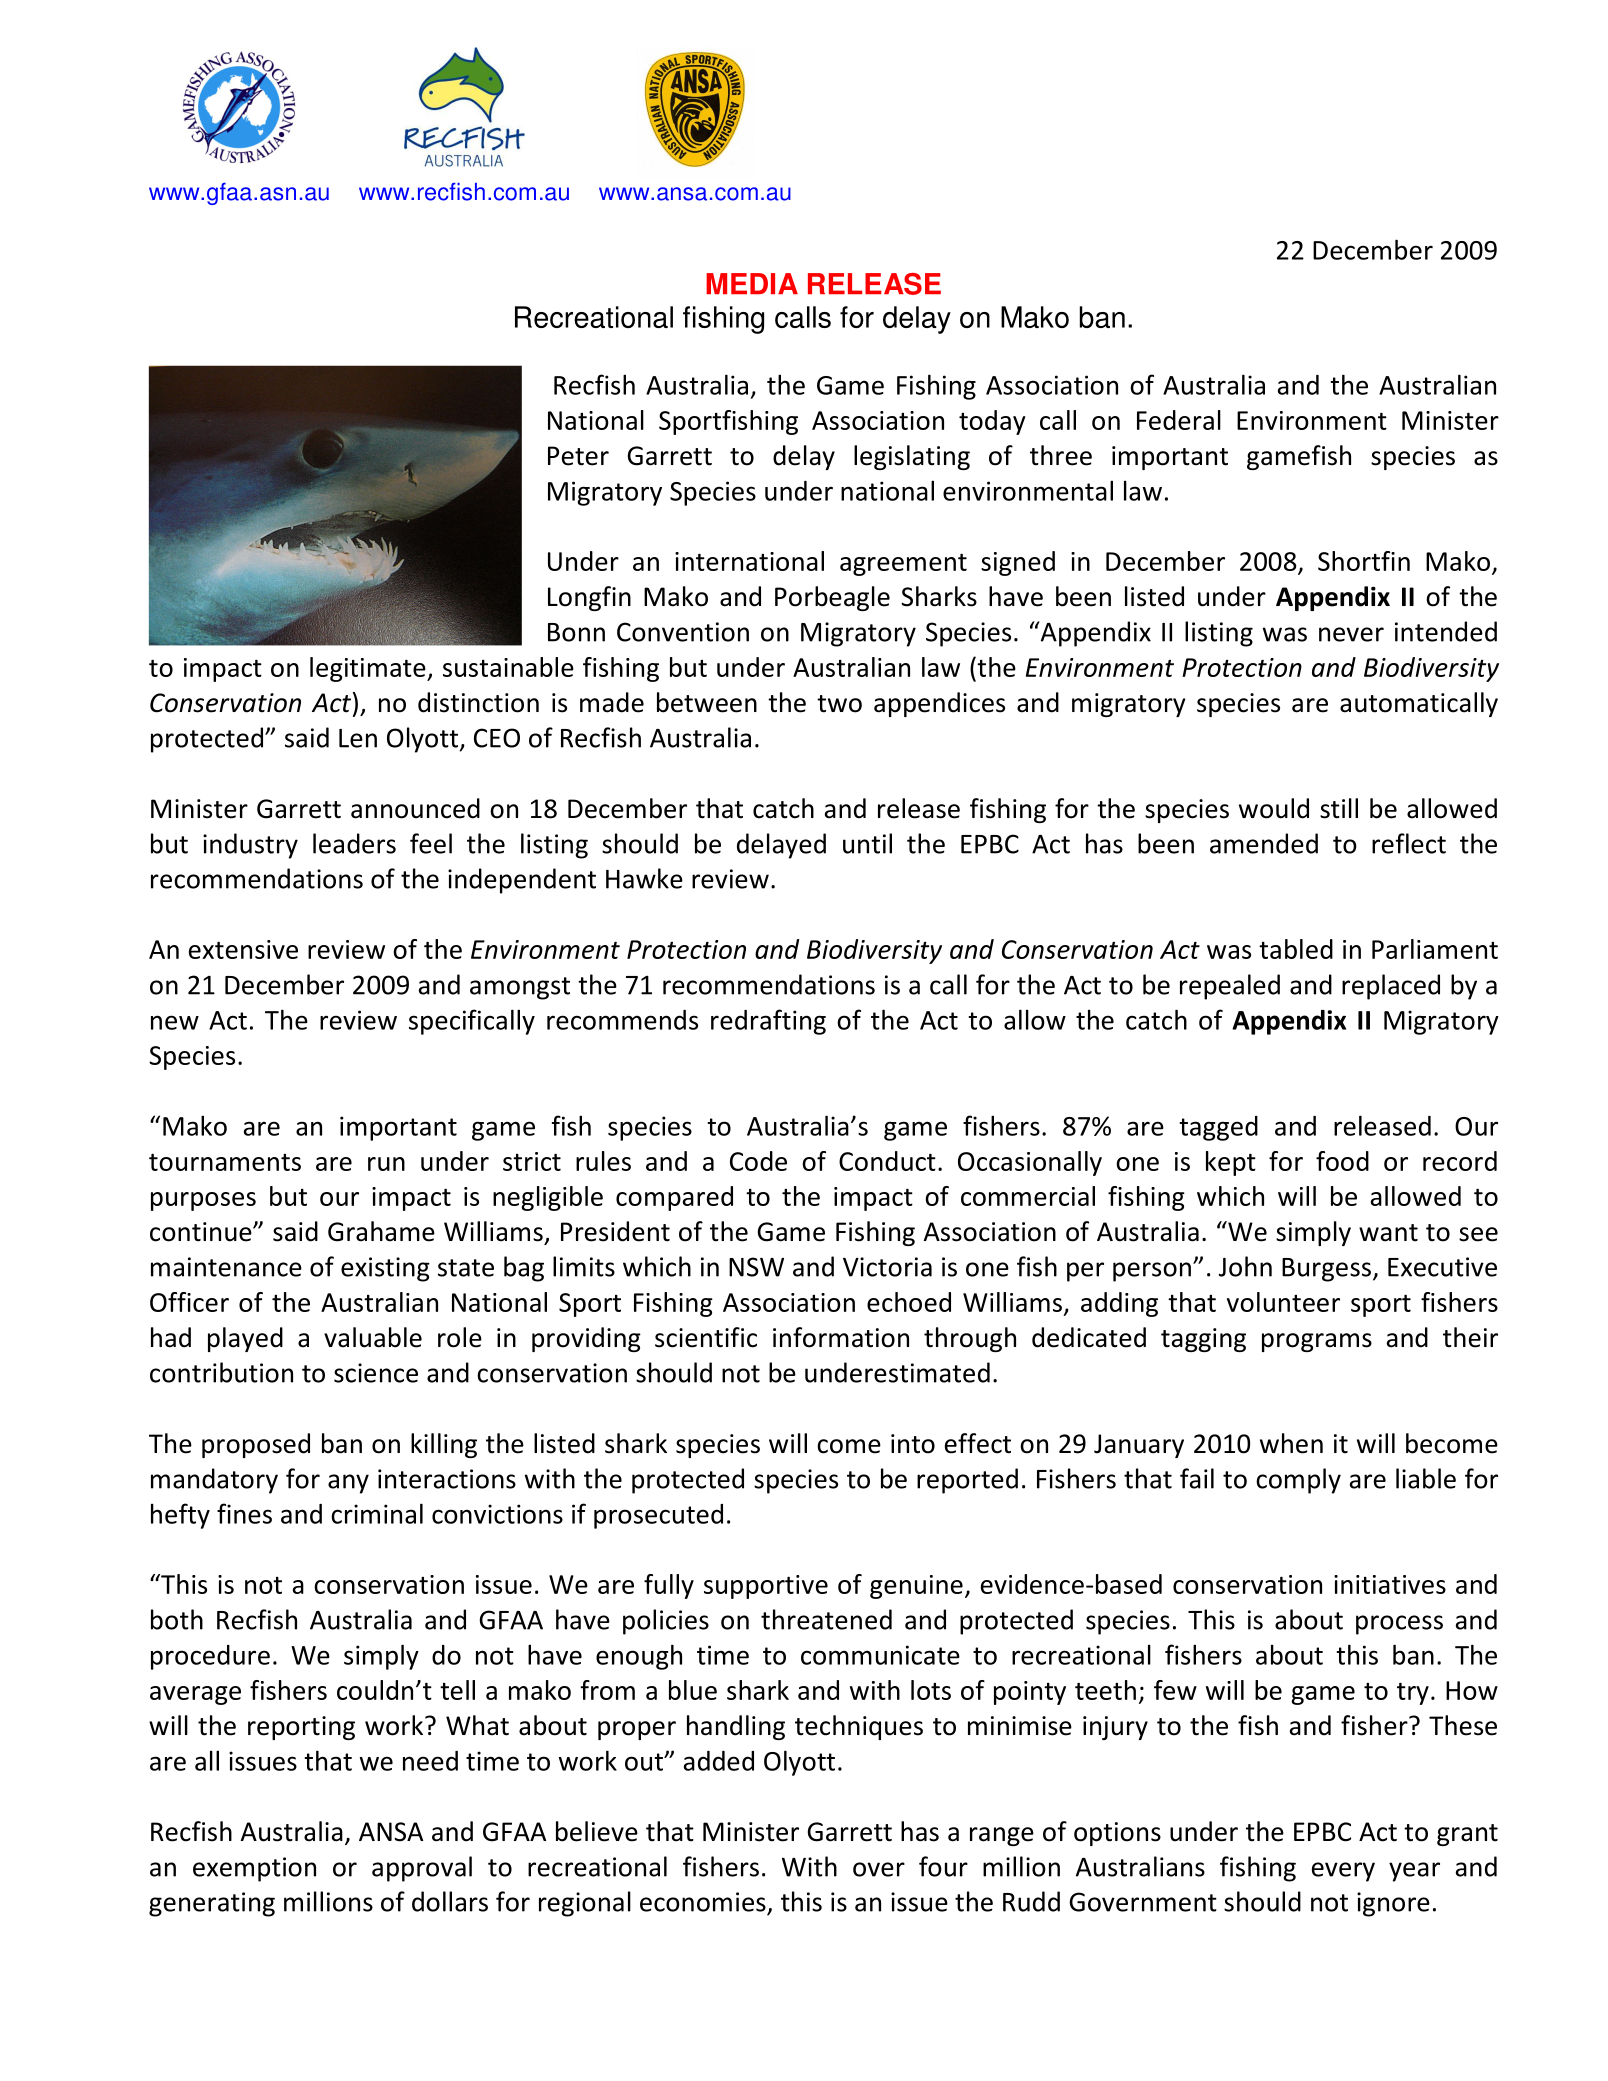 Image resolution: width=1608 pixels, height=2081 pixels. I want to click on every, so click(1343, 1872).
